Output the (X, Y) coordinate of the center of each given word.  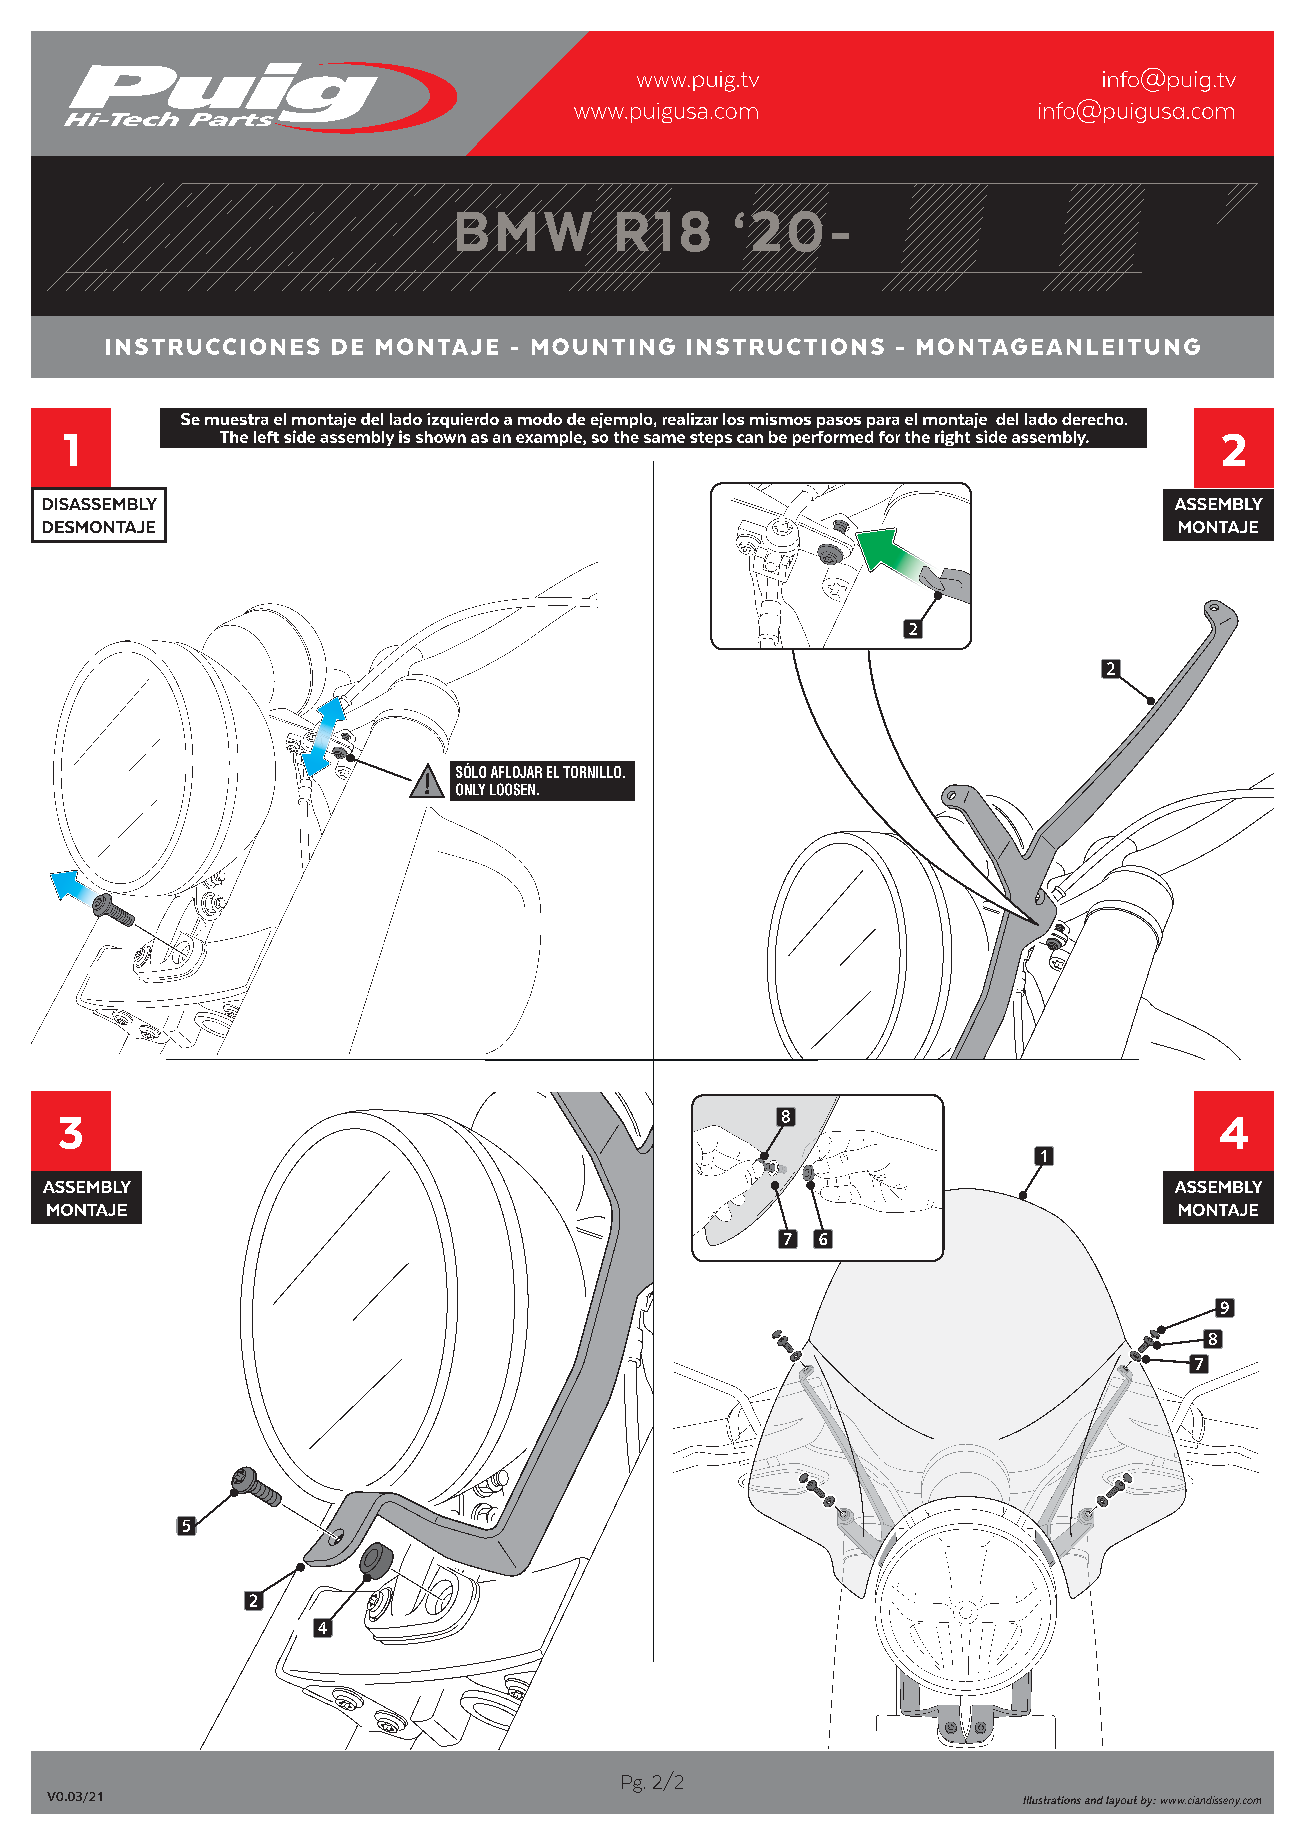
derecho (1094, 419)
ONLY (470, 789)
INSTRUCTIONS (785, 346)
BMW (524, 231)
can (750, 438)
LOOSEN (512, 789)
